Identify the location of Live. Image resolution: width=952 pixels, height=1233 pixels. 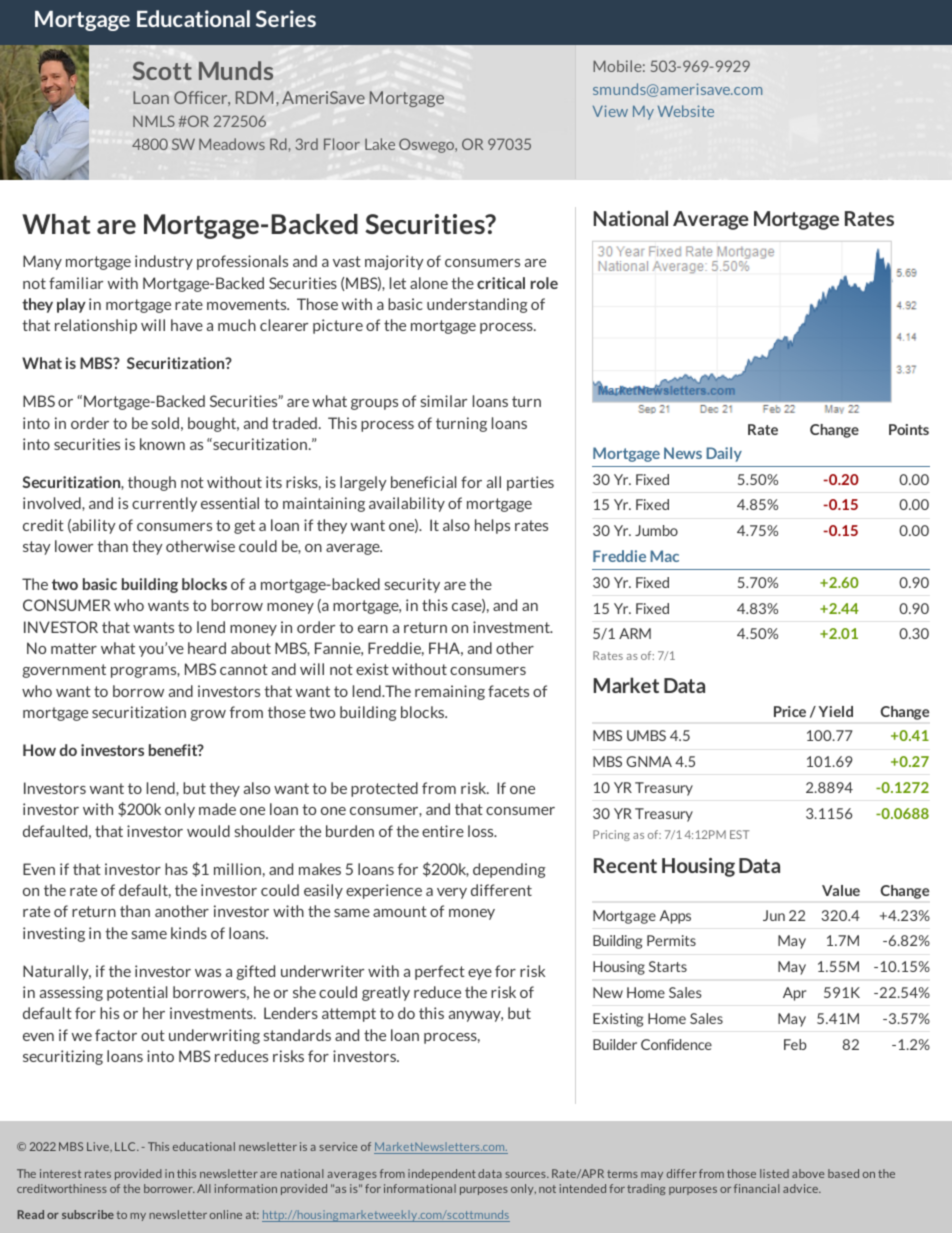
(99, 1146).
